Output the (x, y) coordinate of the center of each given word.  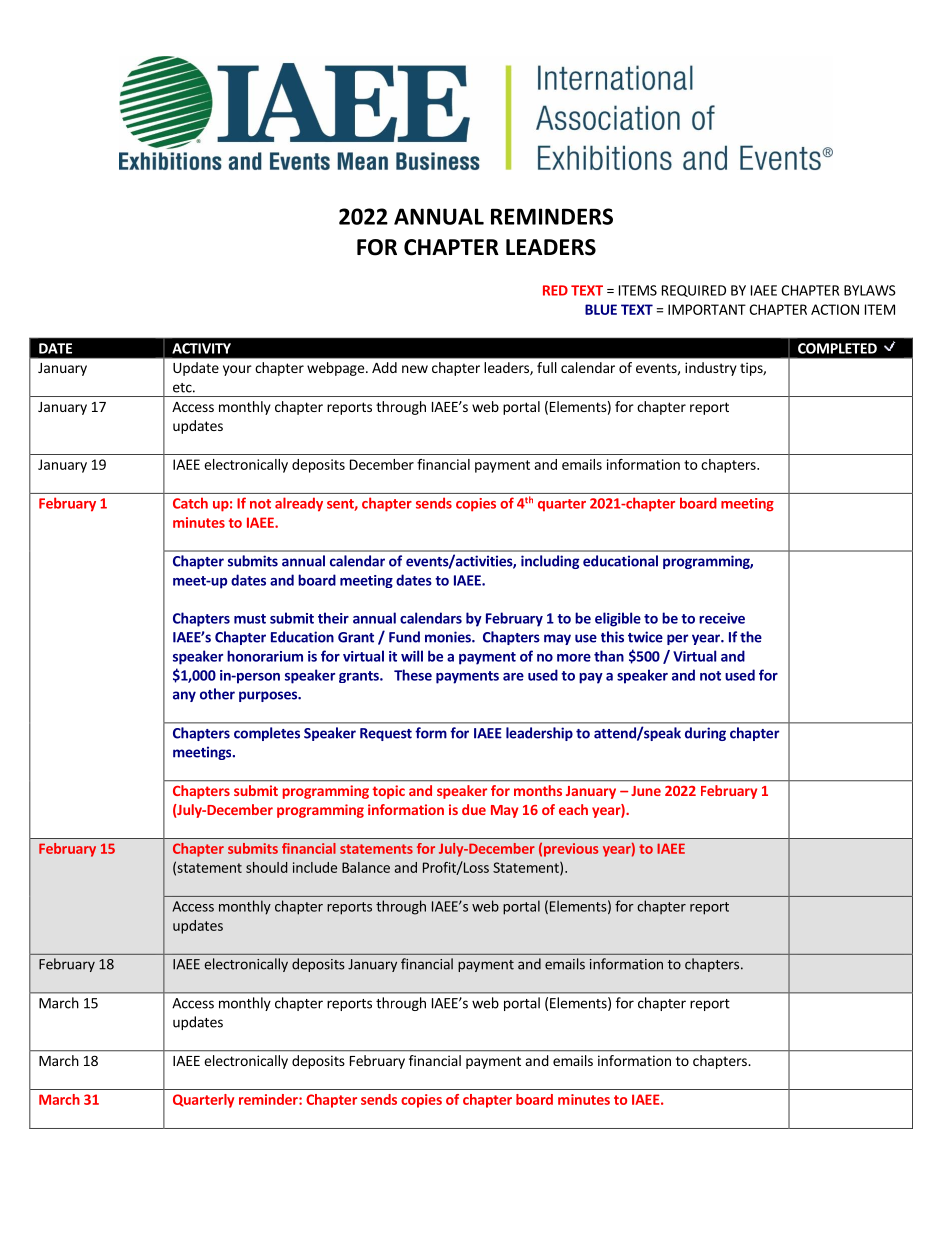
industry (711, 369)
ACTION (835, 309)
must (250, 619)
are (513, 677)
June (646, 791)
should (267, 867)
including (550, 562)
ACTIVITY (201, 348)
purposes (269, 696)
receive (722, 618)
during (705, 734)
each (573, 809)
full (547, 367)
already (299, 504)
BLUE (601, 309)
